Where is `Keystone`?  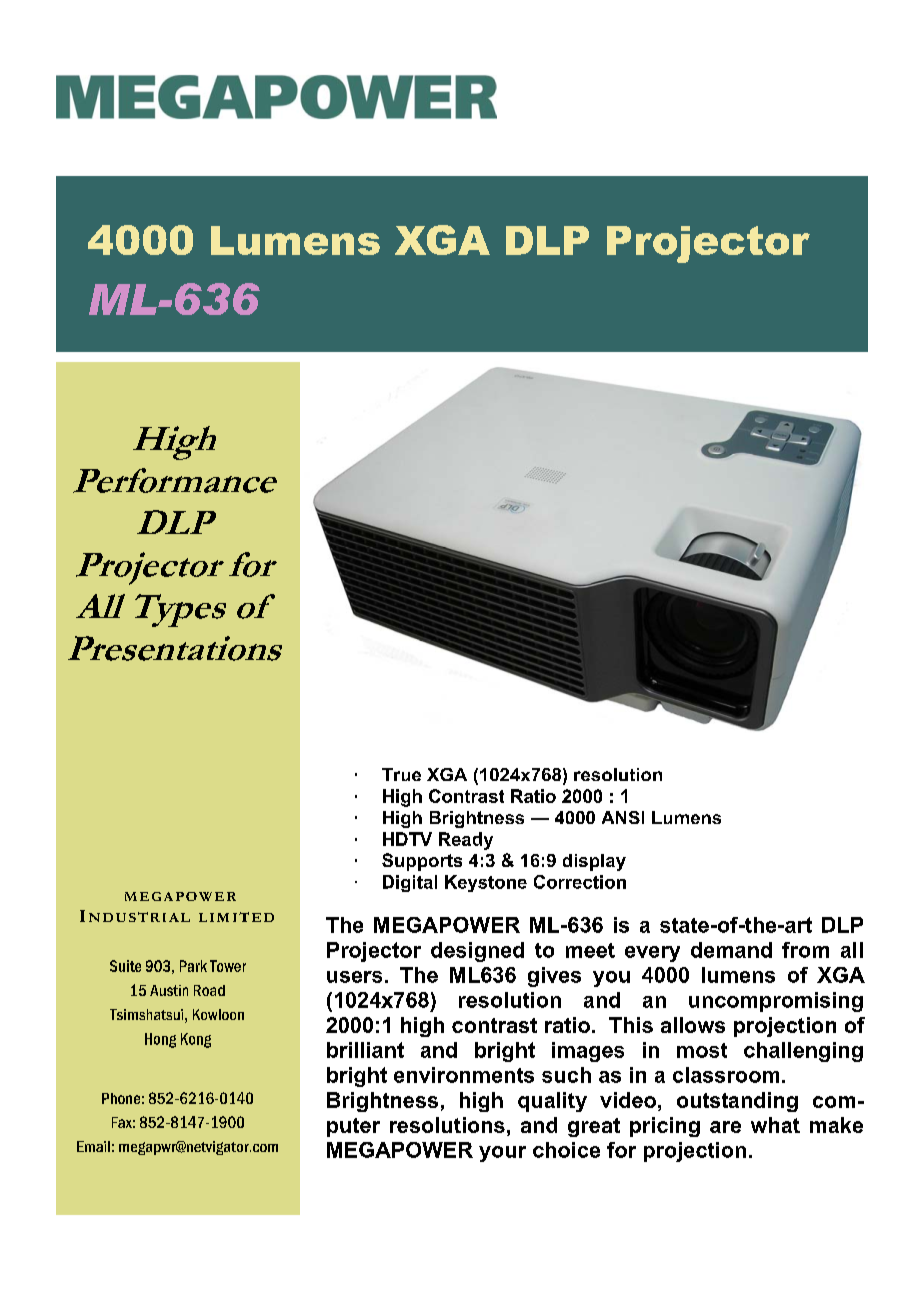
Keystone is located at coordinates (486, 883).
